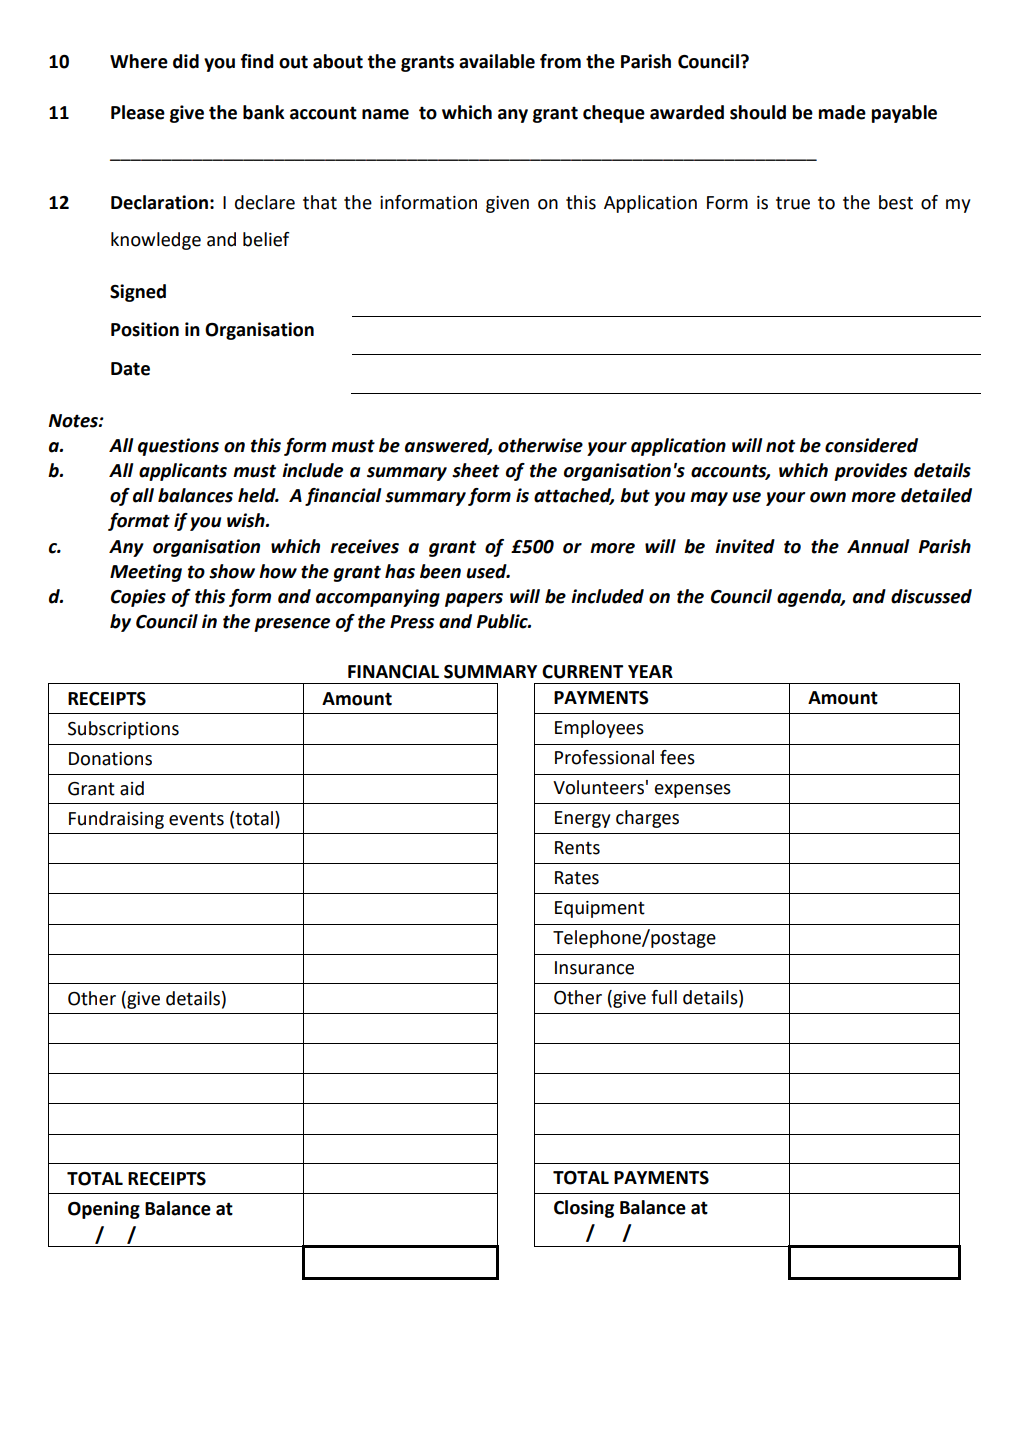 The width and height of the screenshot is (1020, 1443). What do you see at coordinates (138, 598) in the screenshot?
I see `Copies` at bounding box center [138, 598].
